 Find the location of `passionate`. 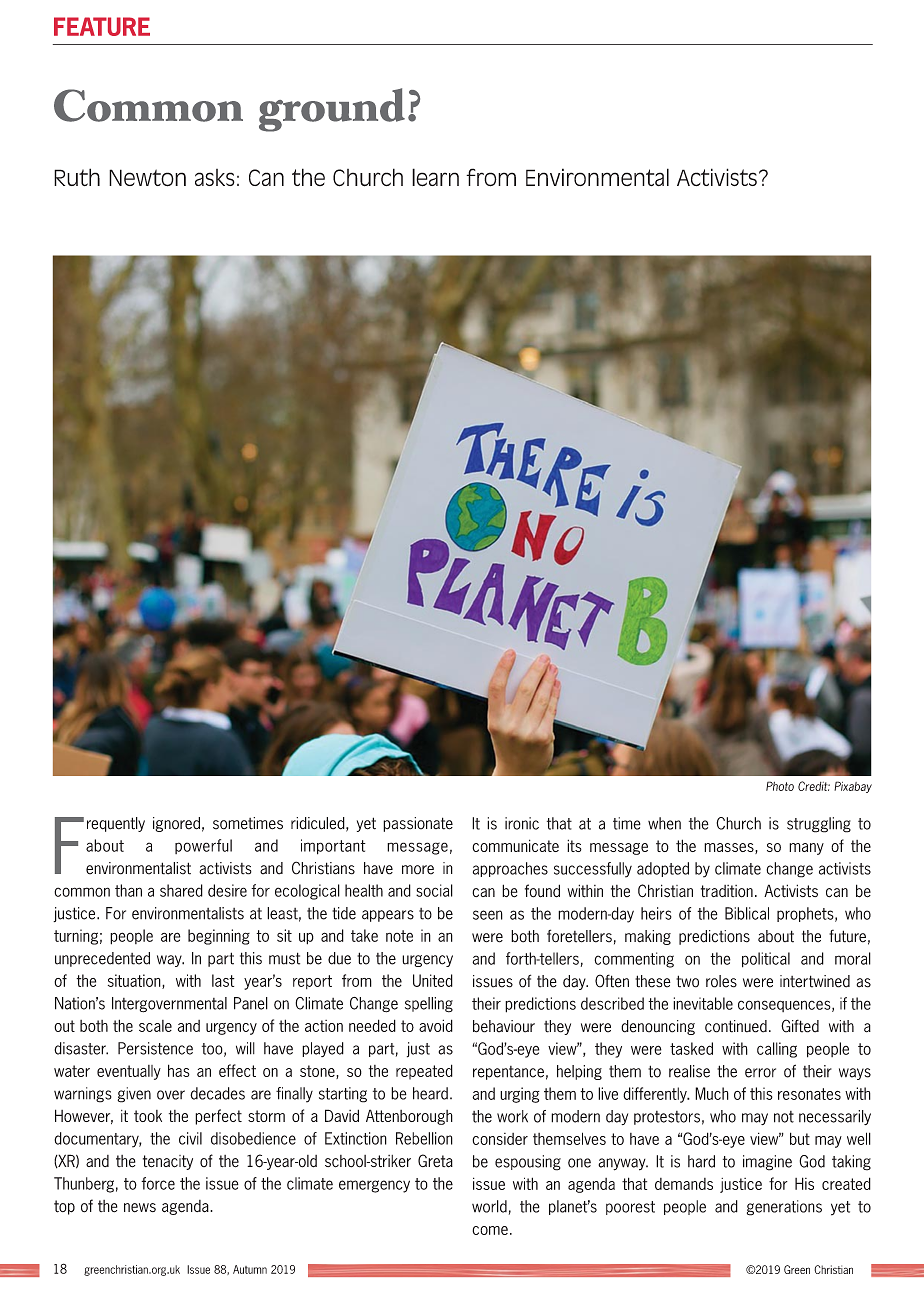

passionate is located at coordinates (418, 824).
